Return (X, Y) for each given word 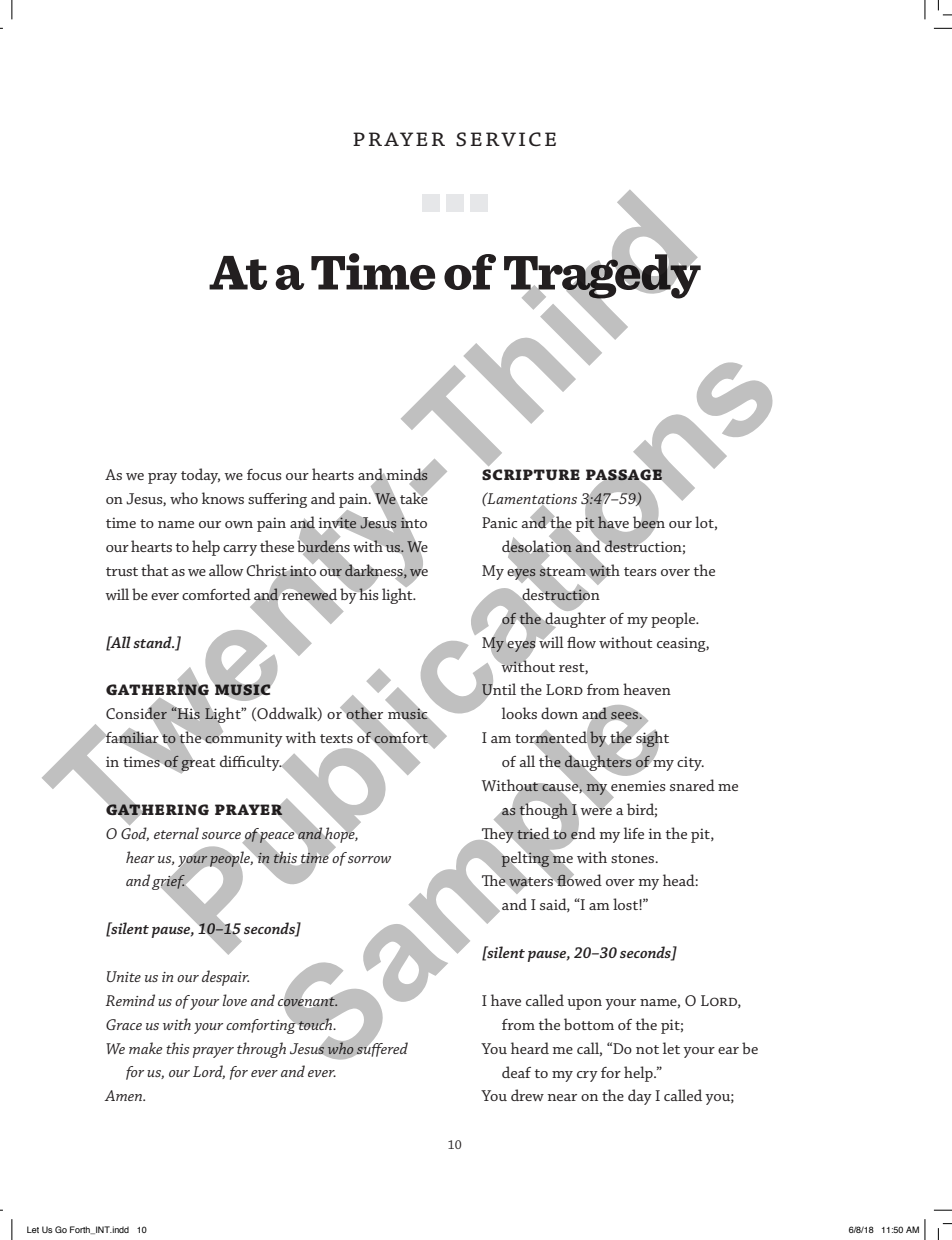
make (146, 1048)
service (506, 139)
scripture (531, 474)
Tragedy (602, 276)
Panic (499, 522)
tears (640, 571)
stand (153, 642)
